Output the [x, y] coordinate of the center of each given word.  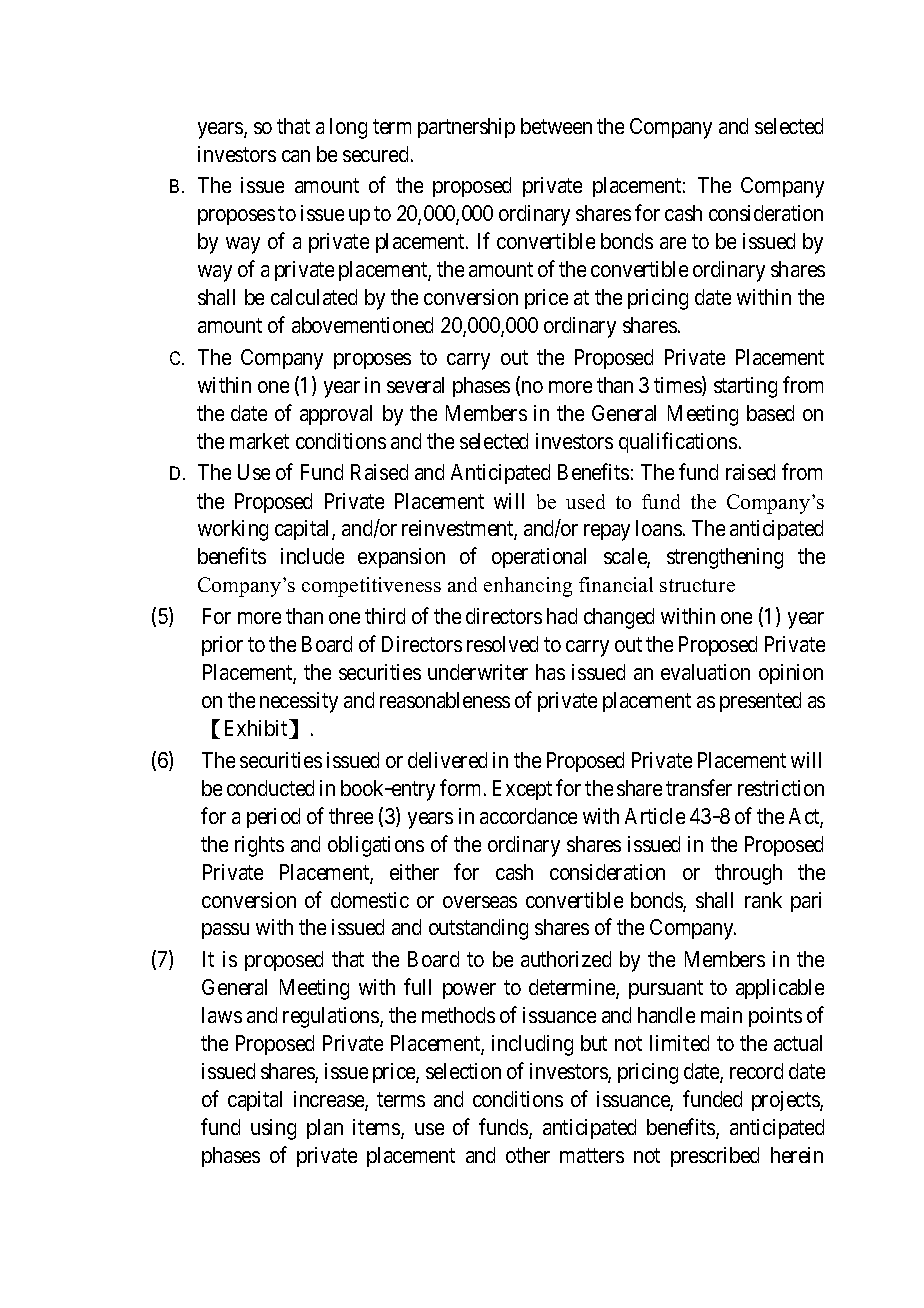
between [556, 126]
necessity [299, 702]
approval [336, 415]
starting [745, 387]
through [748, 874]
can [296, 156]
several [415, 385]
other [528, 1155]
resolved [502, 644]
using [273, 1129]
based [770, 413]
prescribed [715, 1157]
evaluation [705, 672]
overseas [480, 902]
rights [259, 846]
